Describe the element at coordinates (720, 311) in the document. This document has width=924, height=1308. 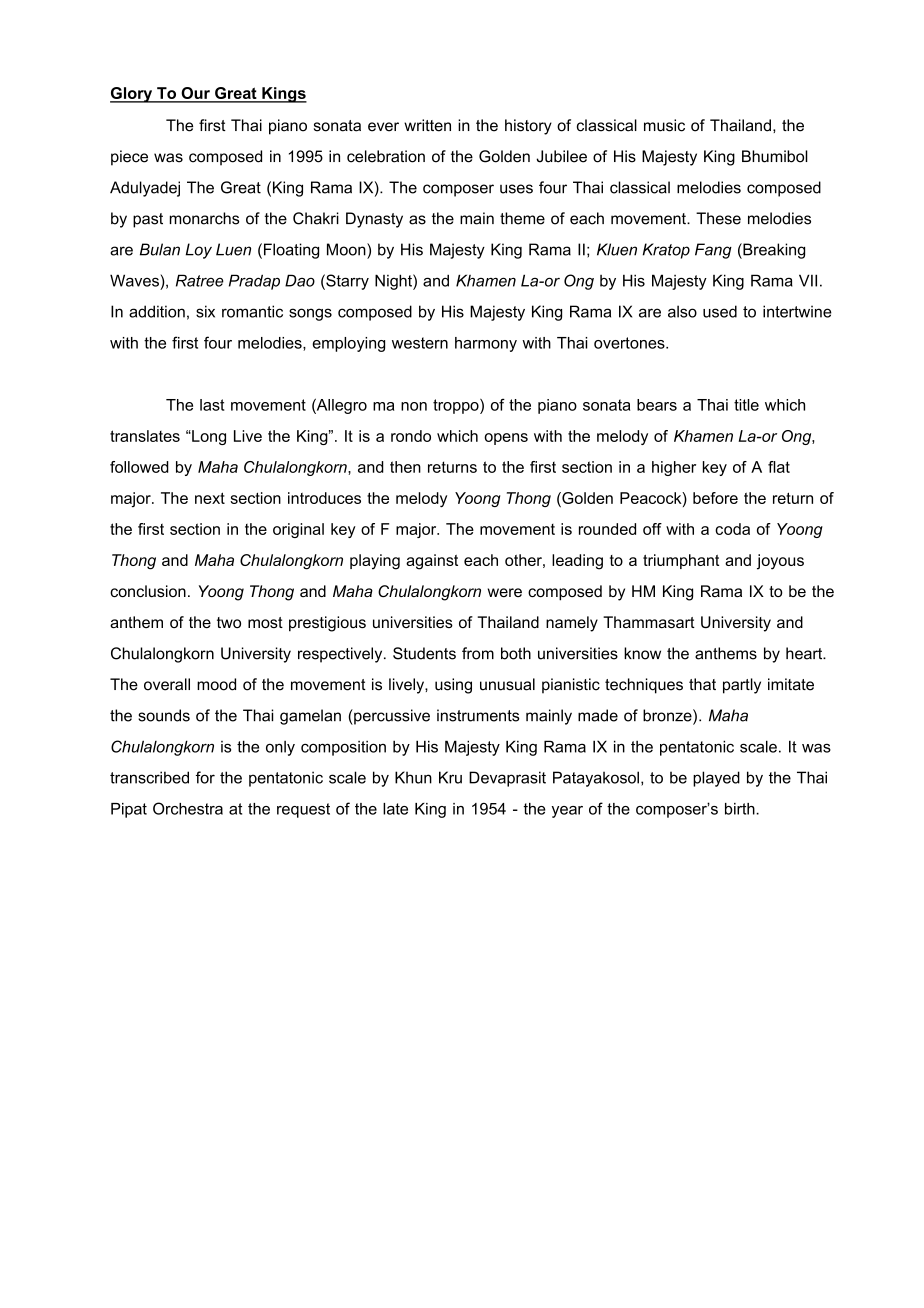
I see `used` at that location.
